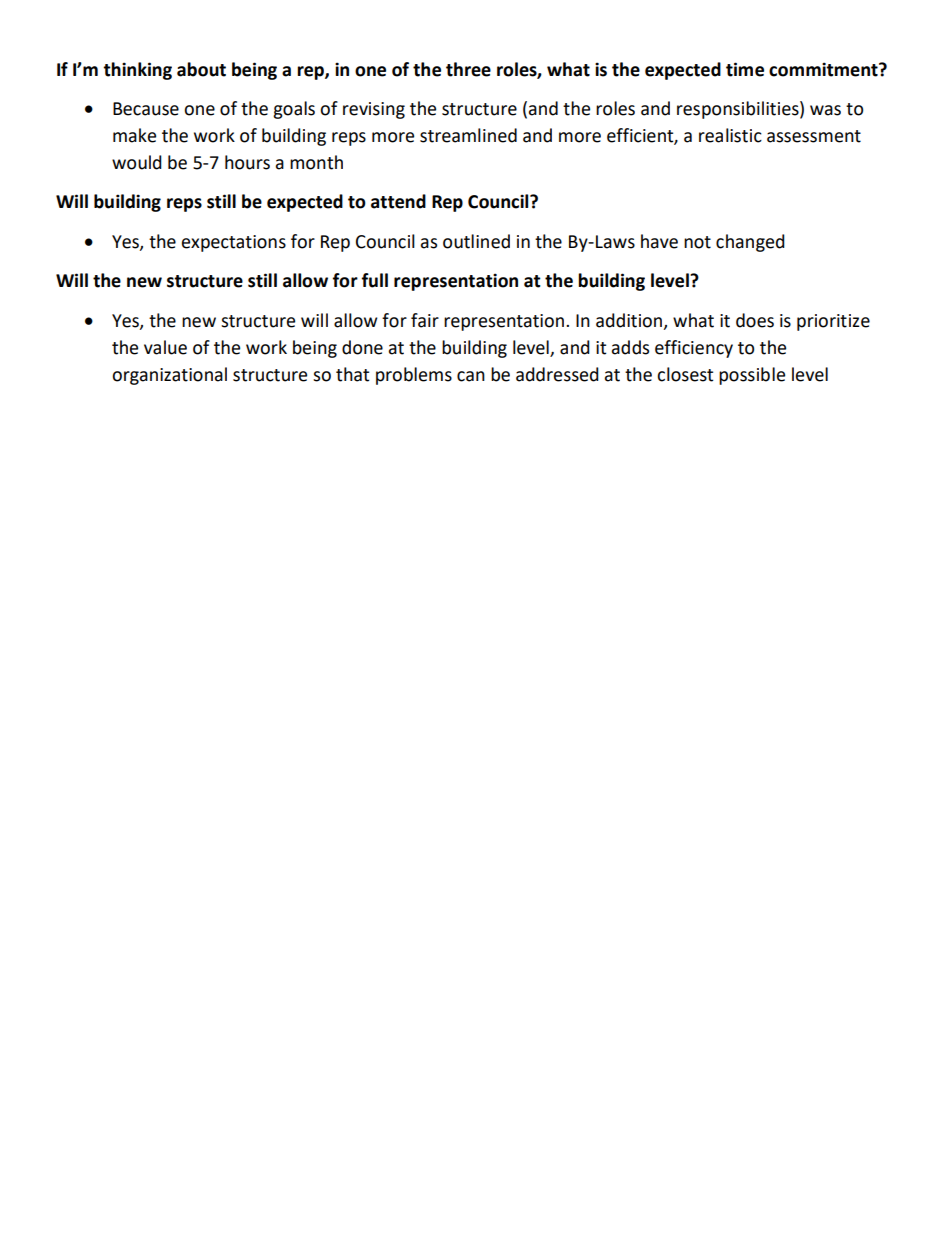 Image resolution: width=952 pixels, height=1233 pixels. Describe the element at coordinates (476, 241) in the screenshot. I see `outlined` at that location.
